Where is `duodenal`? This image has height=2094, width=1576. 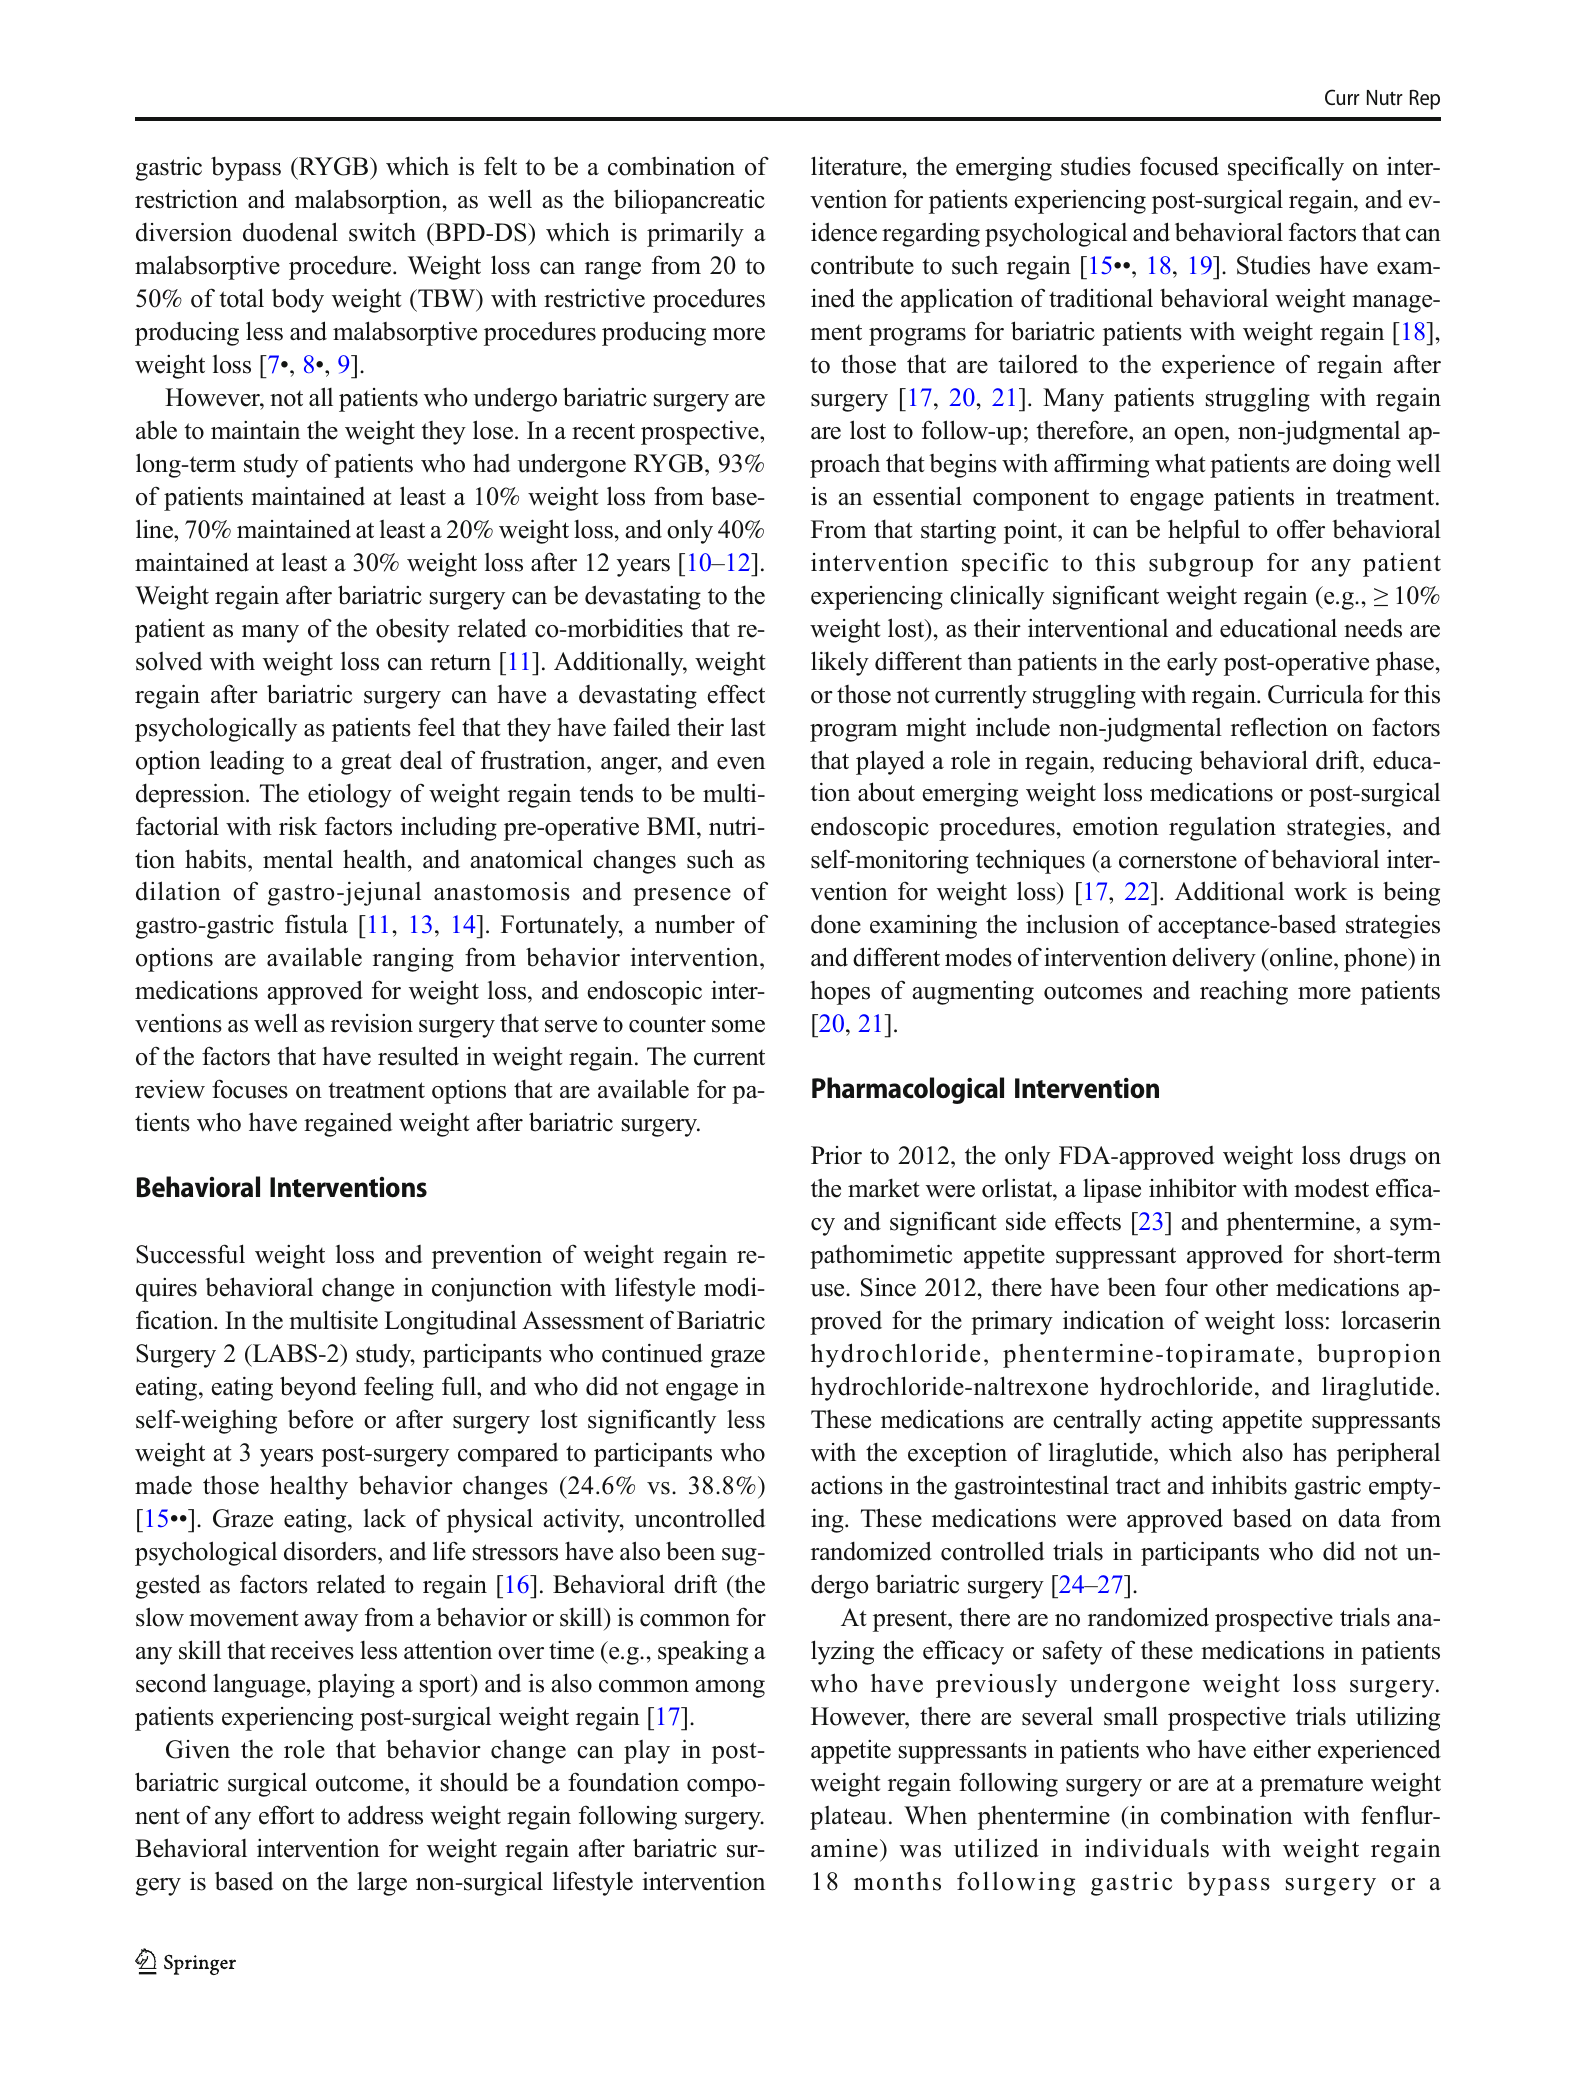 duodenal is located at coordinates (290, 232).
